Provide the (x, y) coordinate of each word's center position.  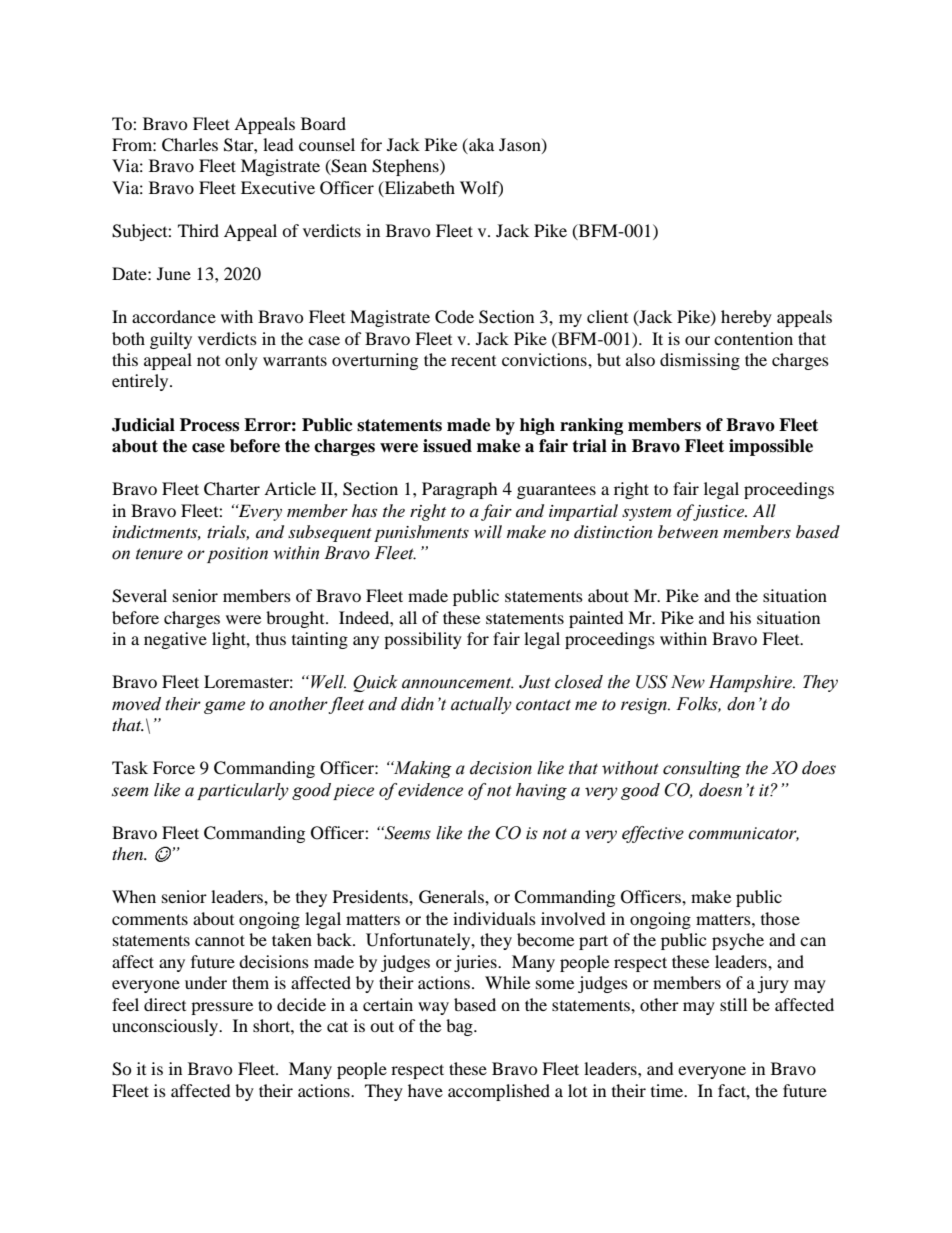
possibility (423, 640)
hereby (746, 318)
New (688, 682)
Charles (190, 145)
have (425, 1090)
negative (175, 640)
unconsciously (166, 1027)
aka (480, 146)
